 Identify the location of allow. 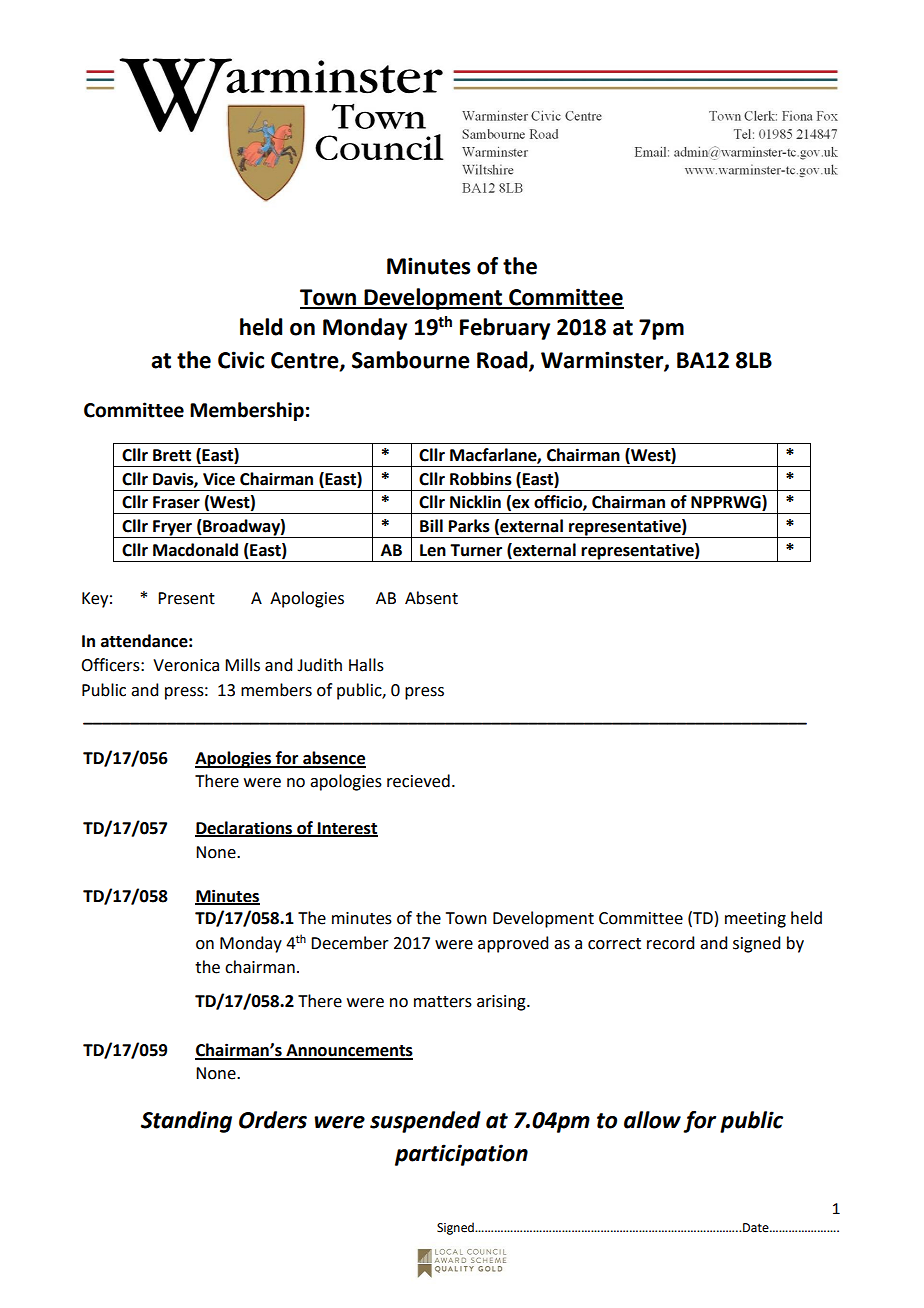
(652, 1120).
